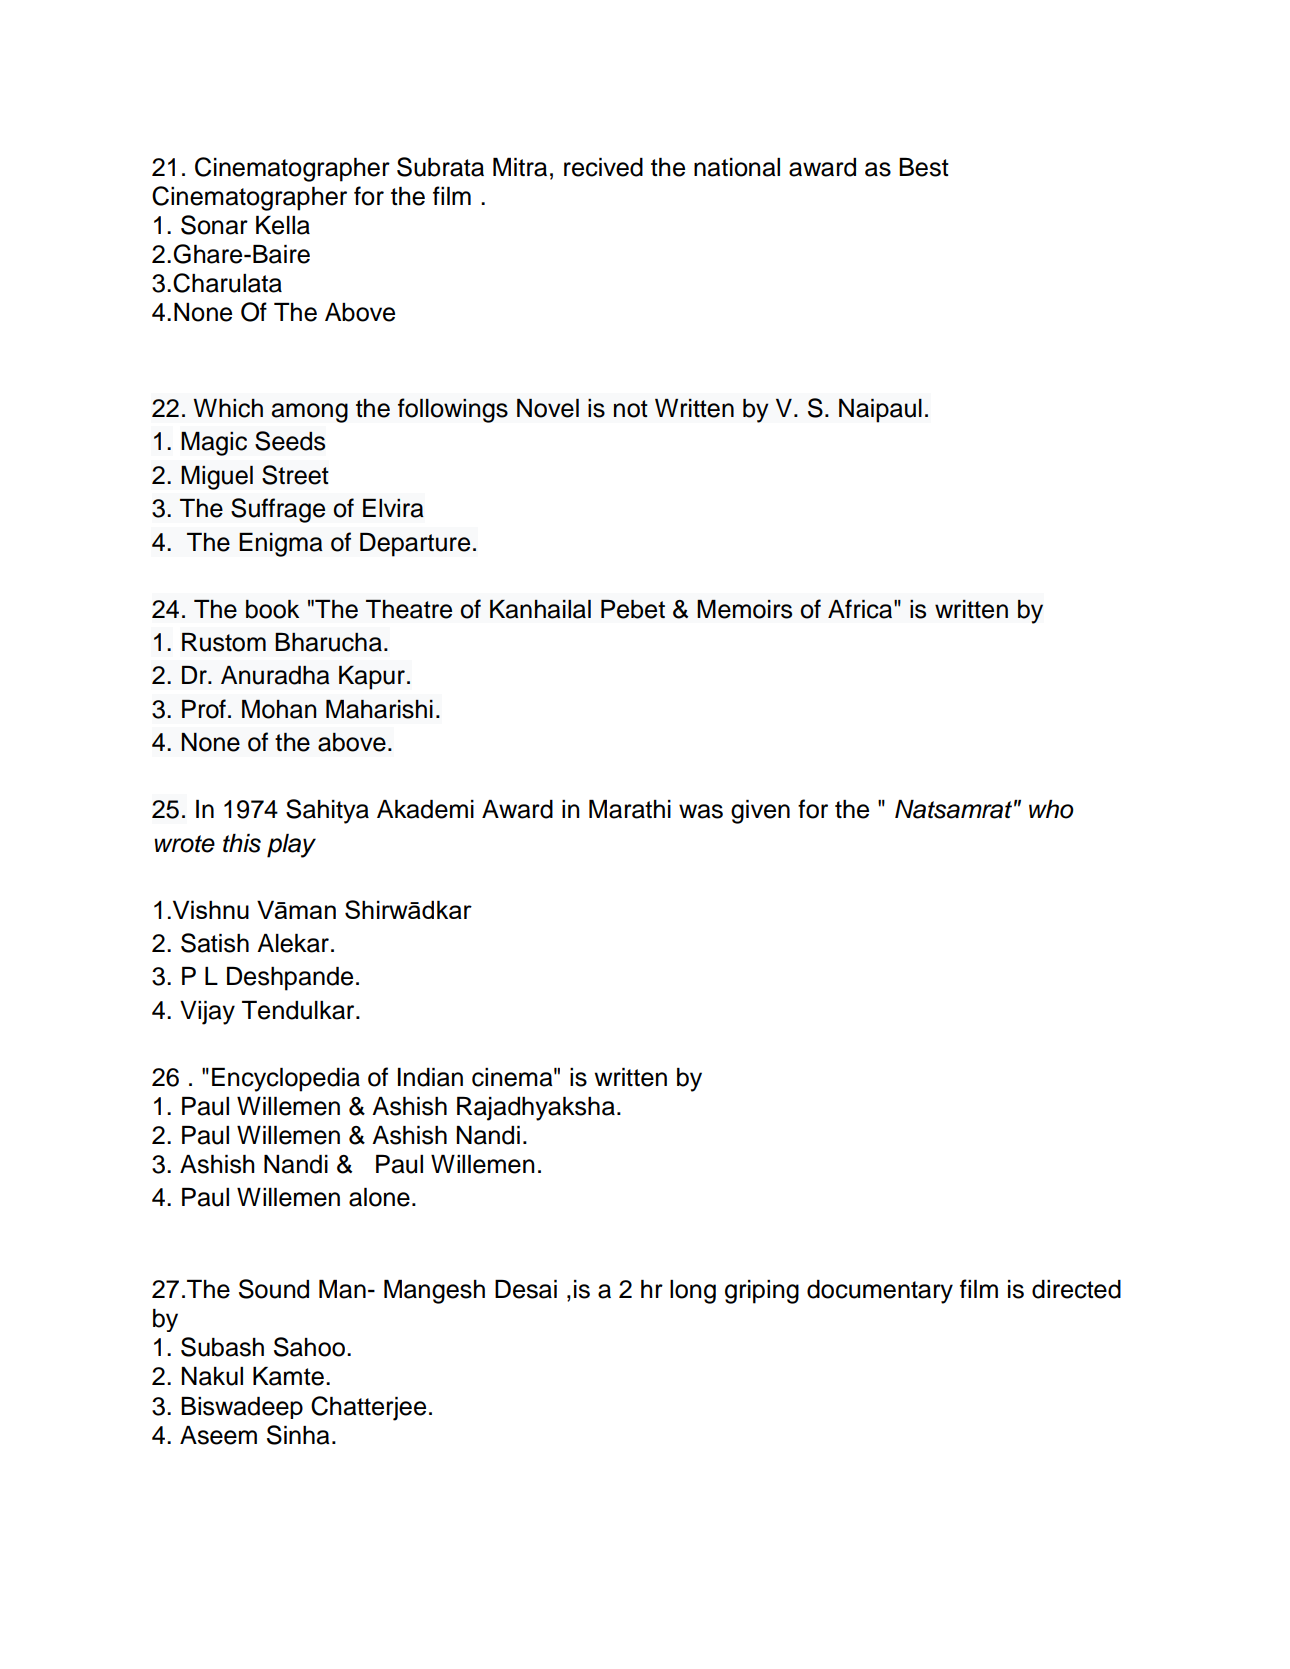 Image resolution: width=1290 pixels, height=1669 pixels. What do you see at coordinates (924, 167) in the page?
I see `Best` at bounding box center [924, 167].
